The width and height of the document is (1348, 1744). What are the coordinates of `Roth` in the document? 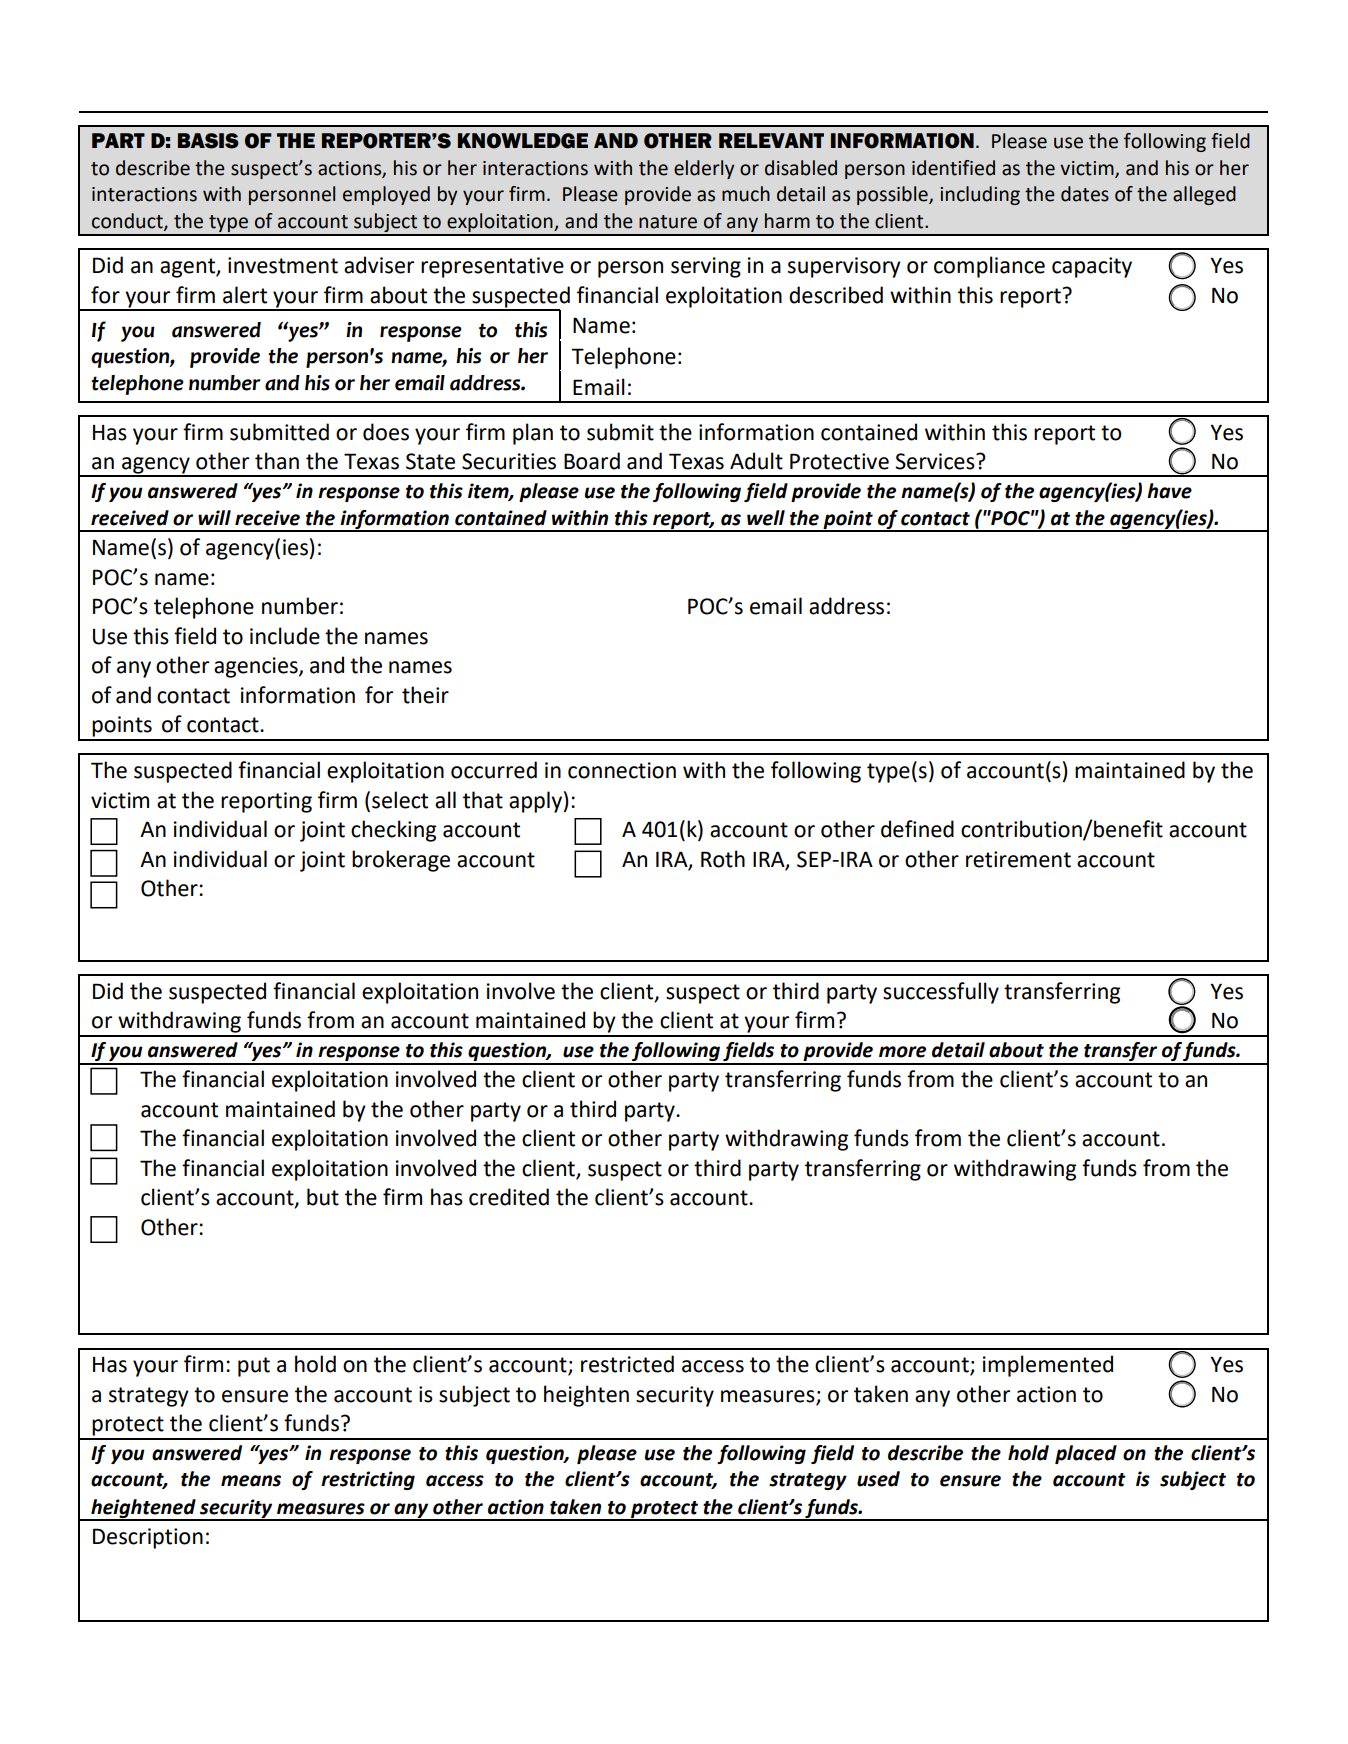 It's located at (723, 859).
